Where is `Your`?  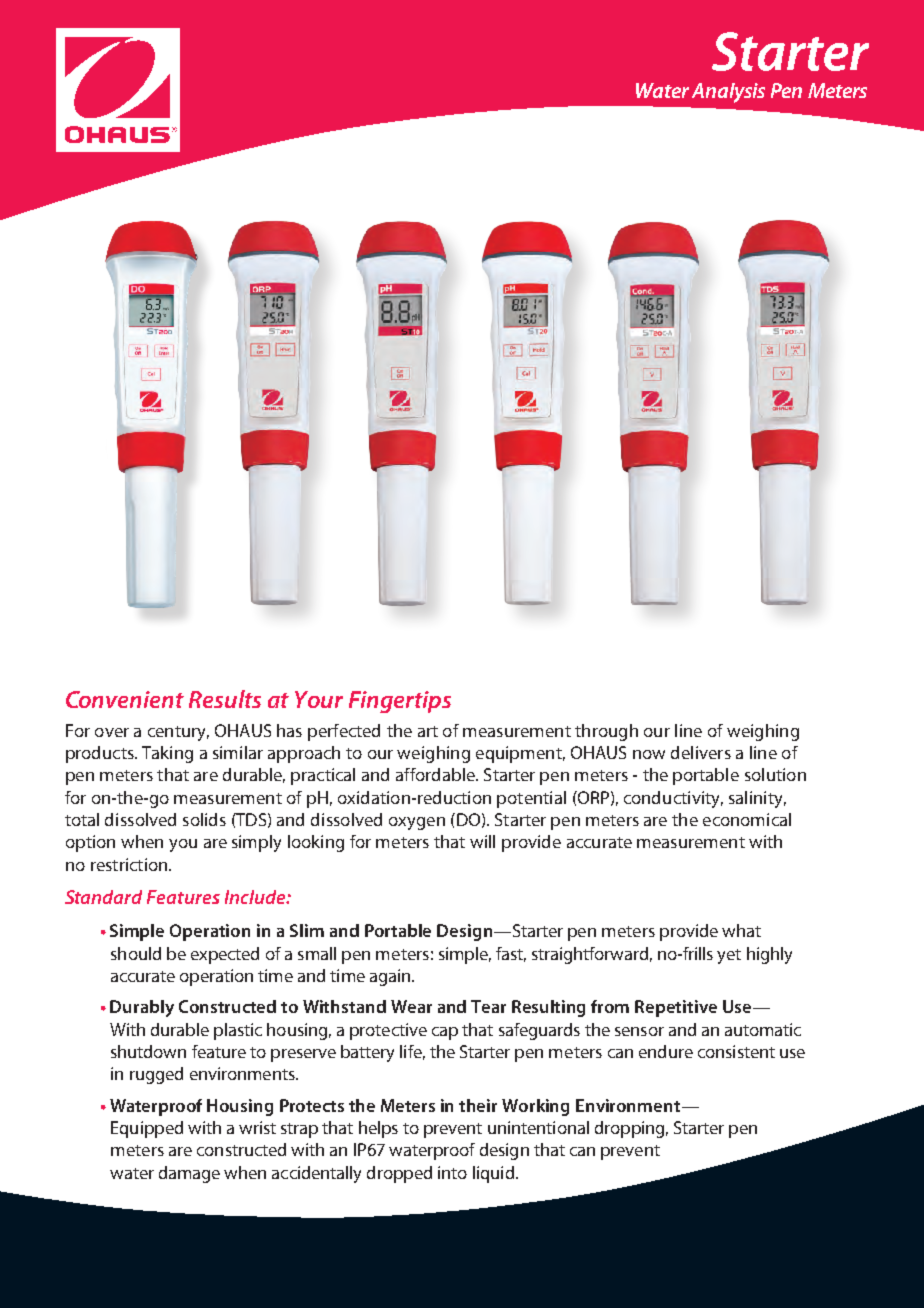 Your is located at coordinates (319, 699).
